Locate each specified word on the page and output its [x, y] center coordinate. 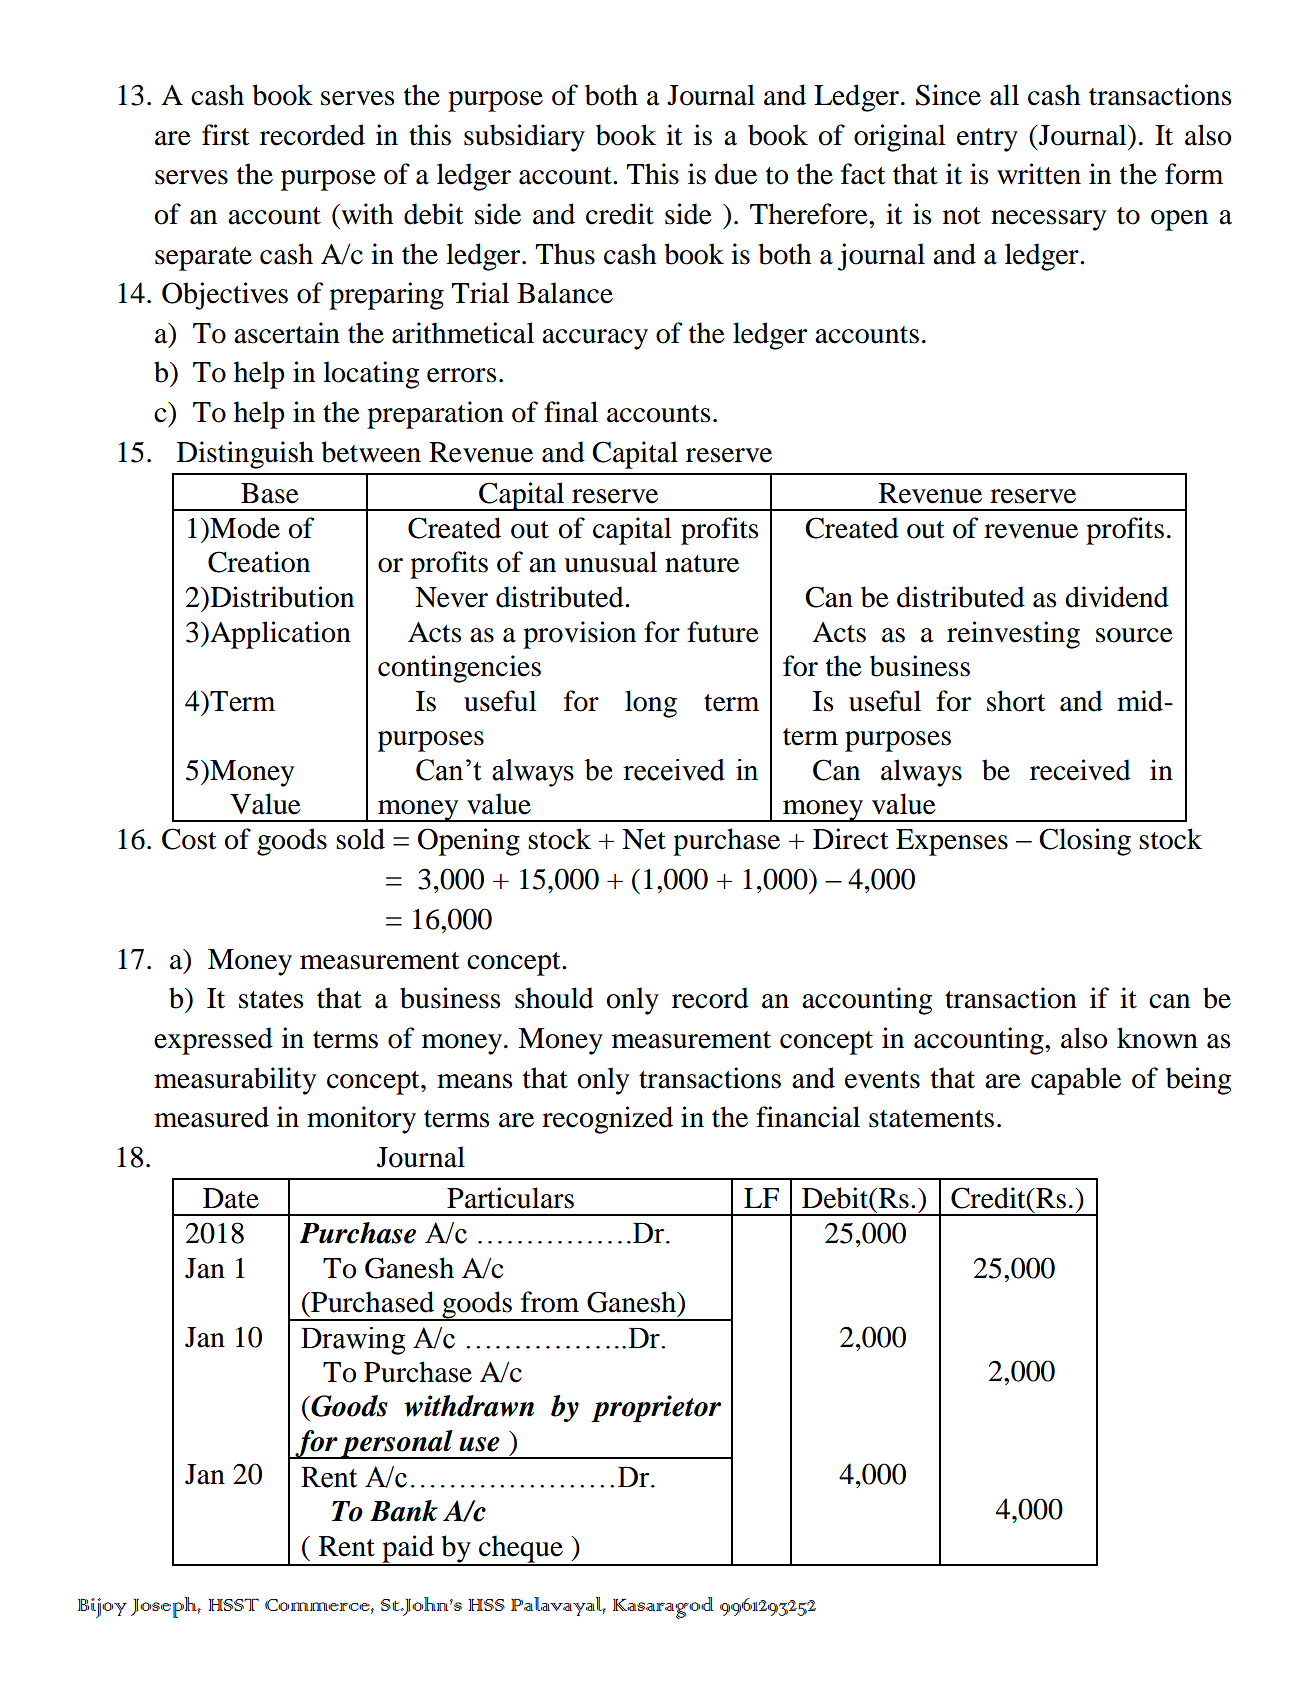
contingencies [459, 669]
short [1016, 701]
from [550, 1302]
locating [371, 375]
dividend [1117, 597]
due [736, 174]
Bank [404, 1511]
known [1157, 1038]
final [571, 412]
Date [231, 1198]
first [225, 135]
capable [1076, 1081]
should [554, 998]
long [651, 704]
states [271, 1000]
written [1039, 174]
